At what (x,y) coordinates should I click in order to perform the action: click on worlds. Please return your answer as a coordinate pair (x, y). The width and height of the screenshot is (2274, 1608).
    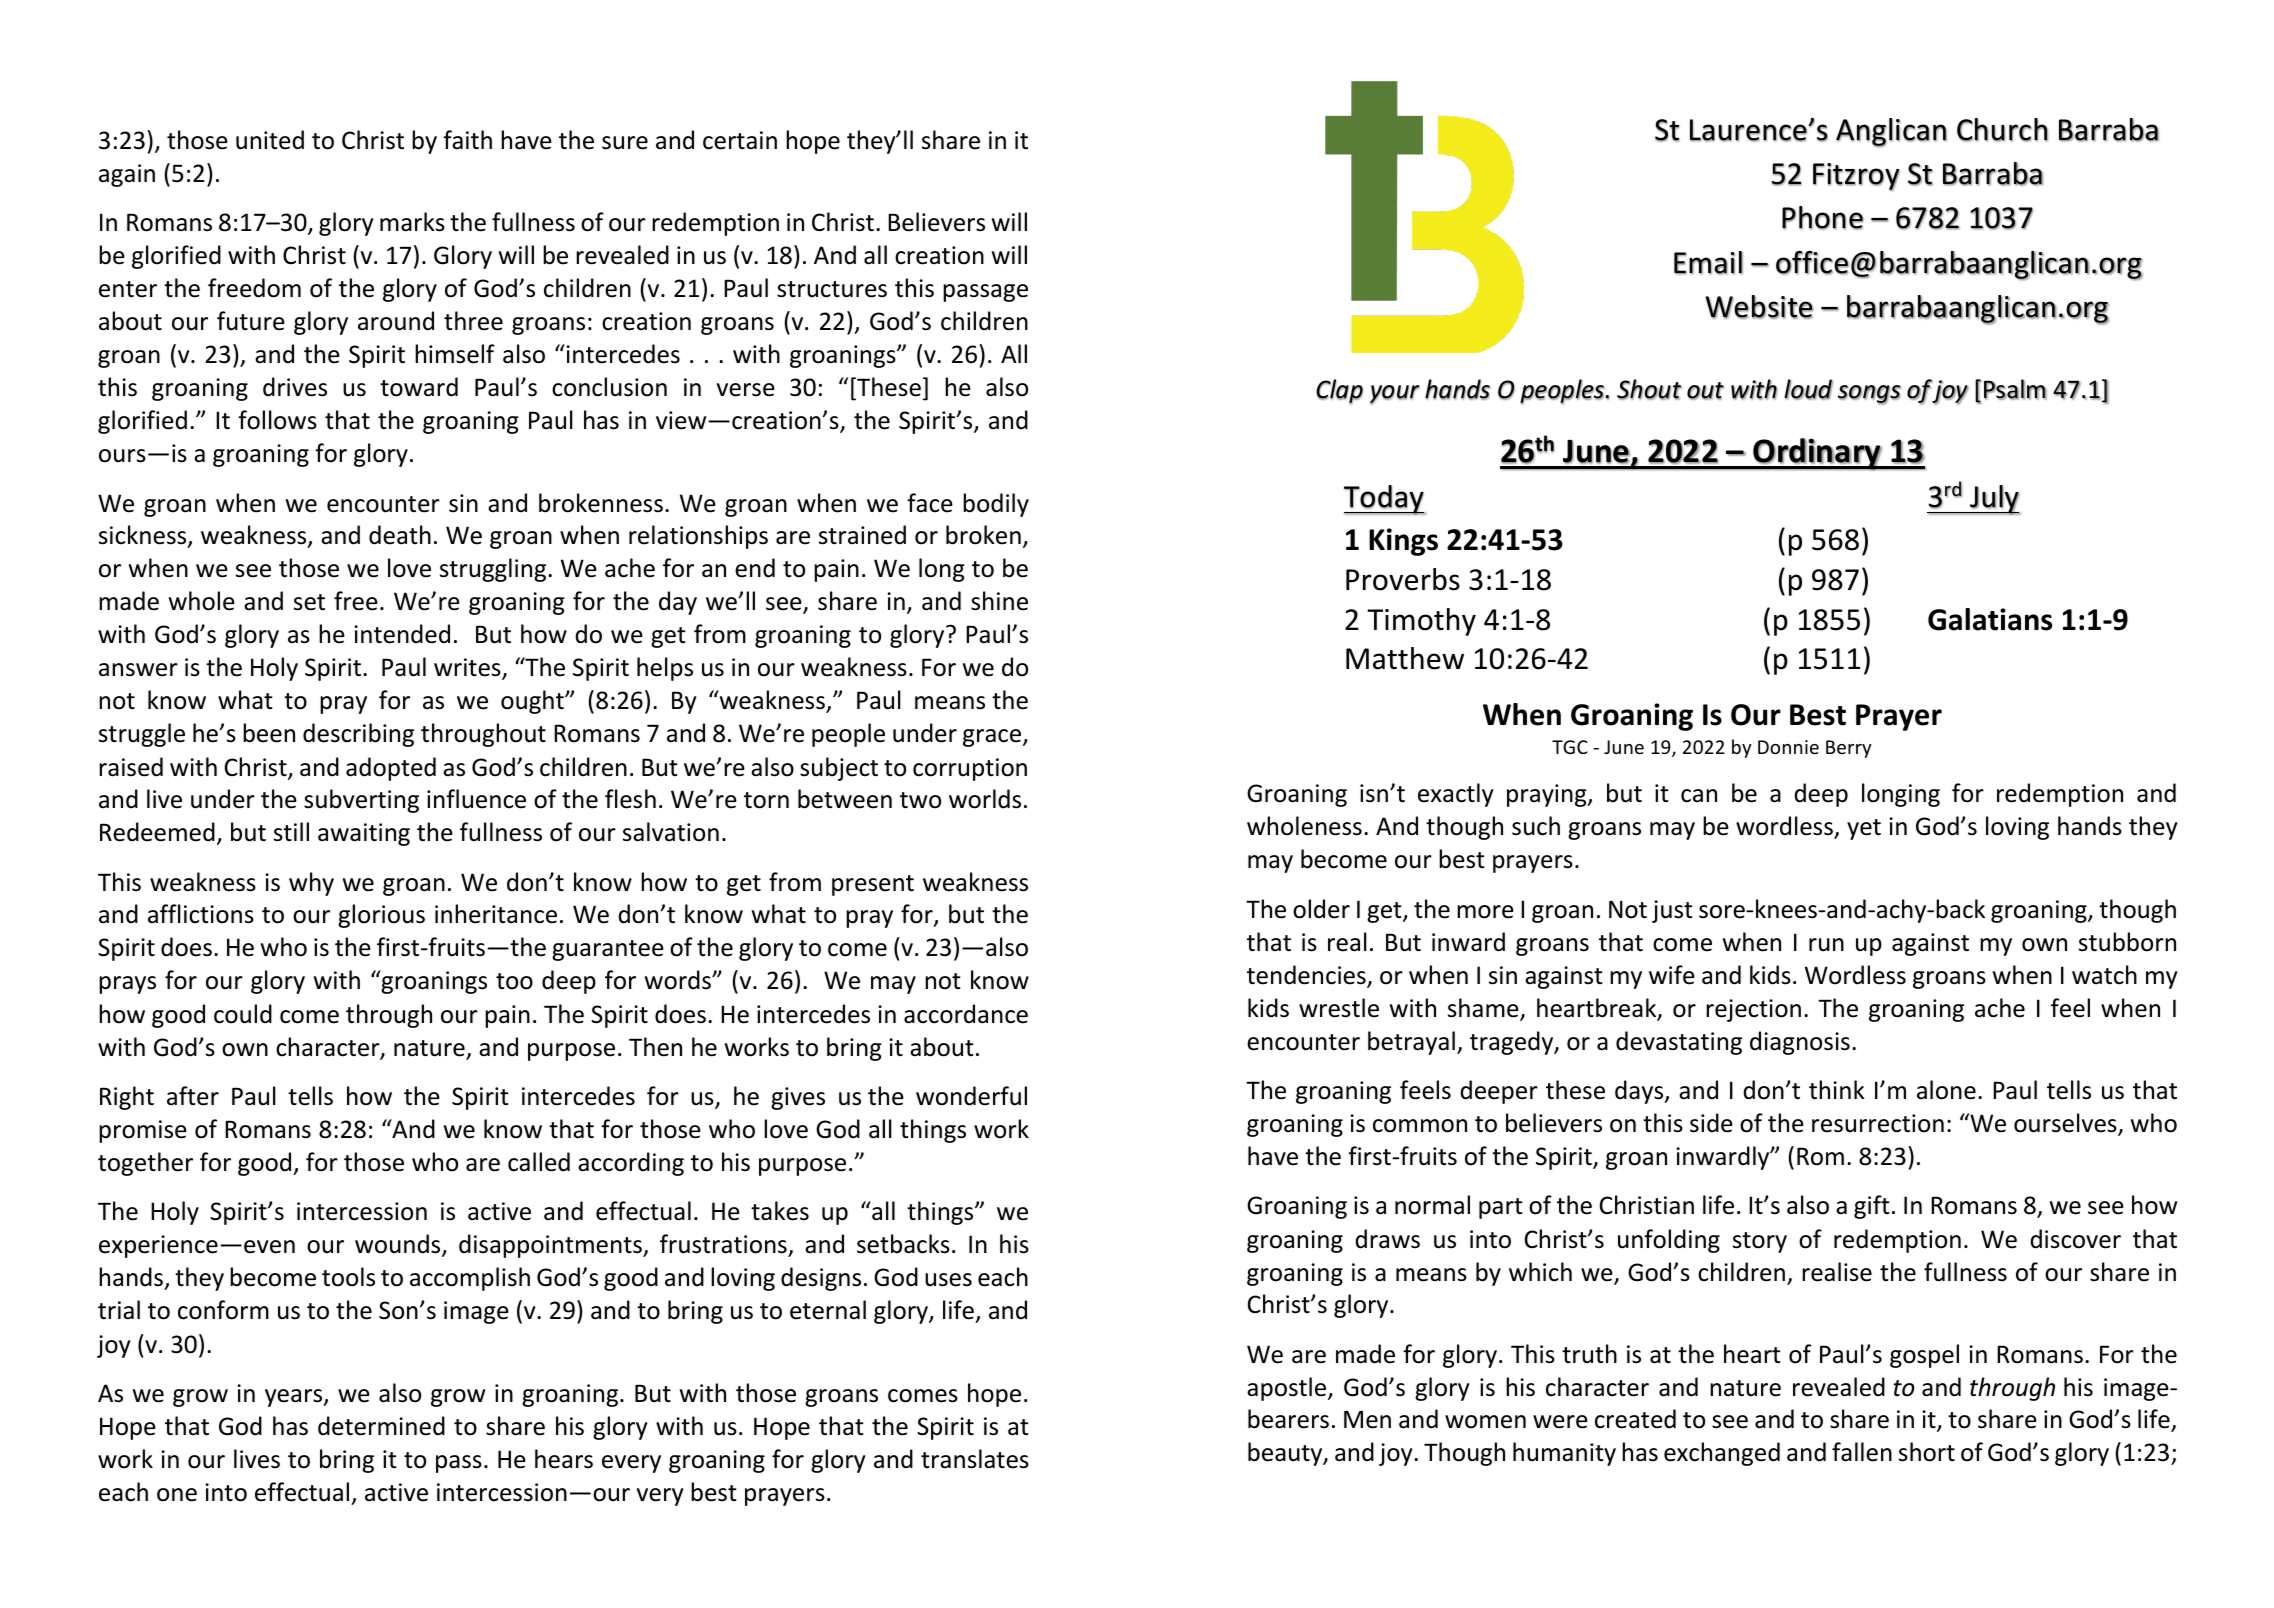
    Looking at the image, I should click on (985, 799).
